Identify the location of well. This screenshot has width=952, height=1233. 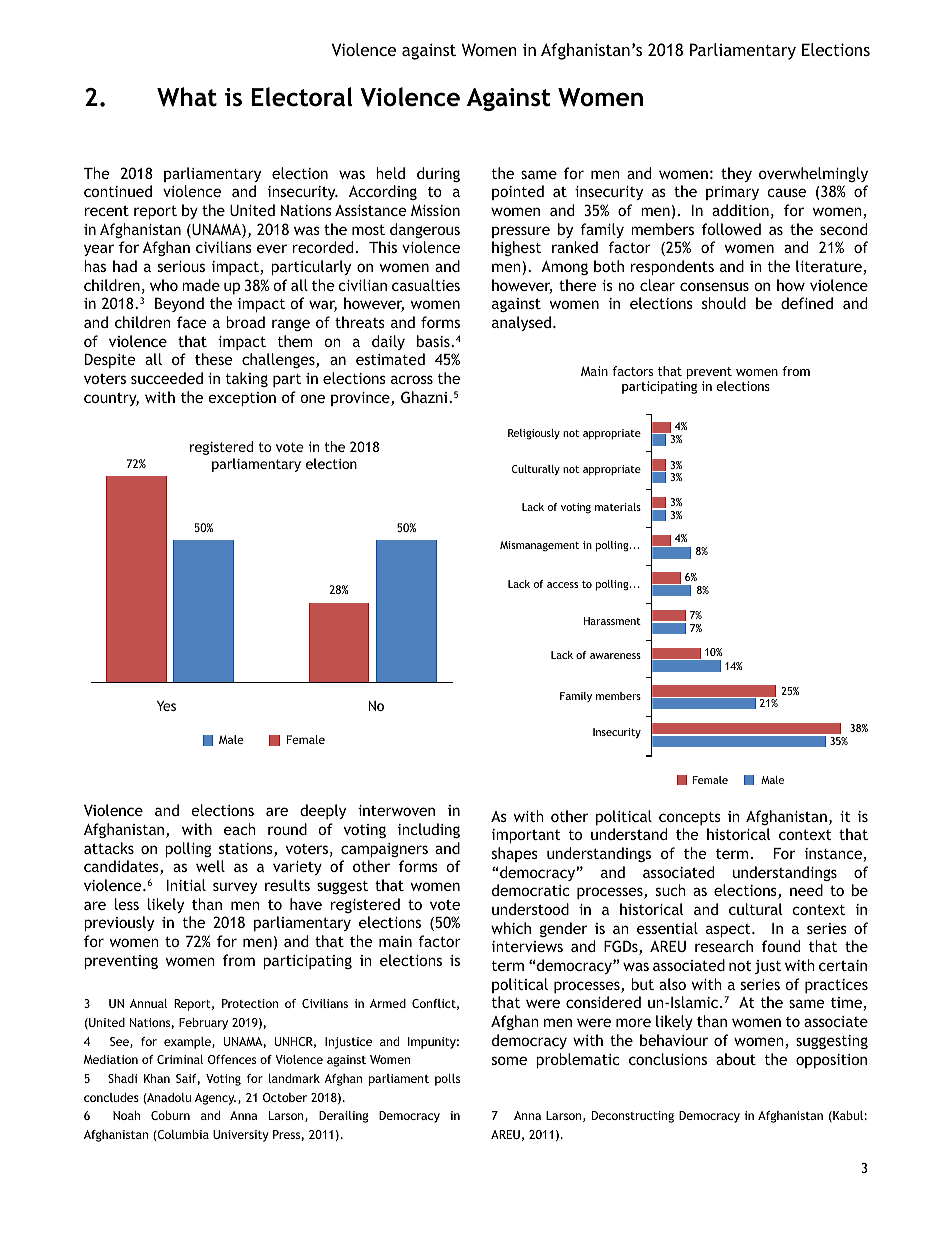
(210, 866).
